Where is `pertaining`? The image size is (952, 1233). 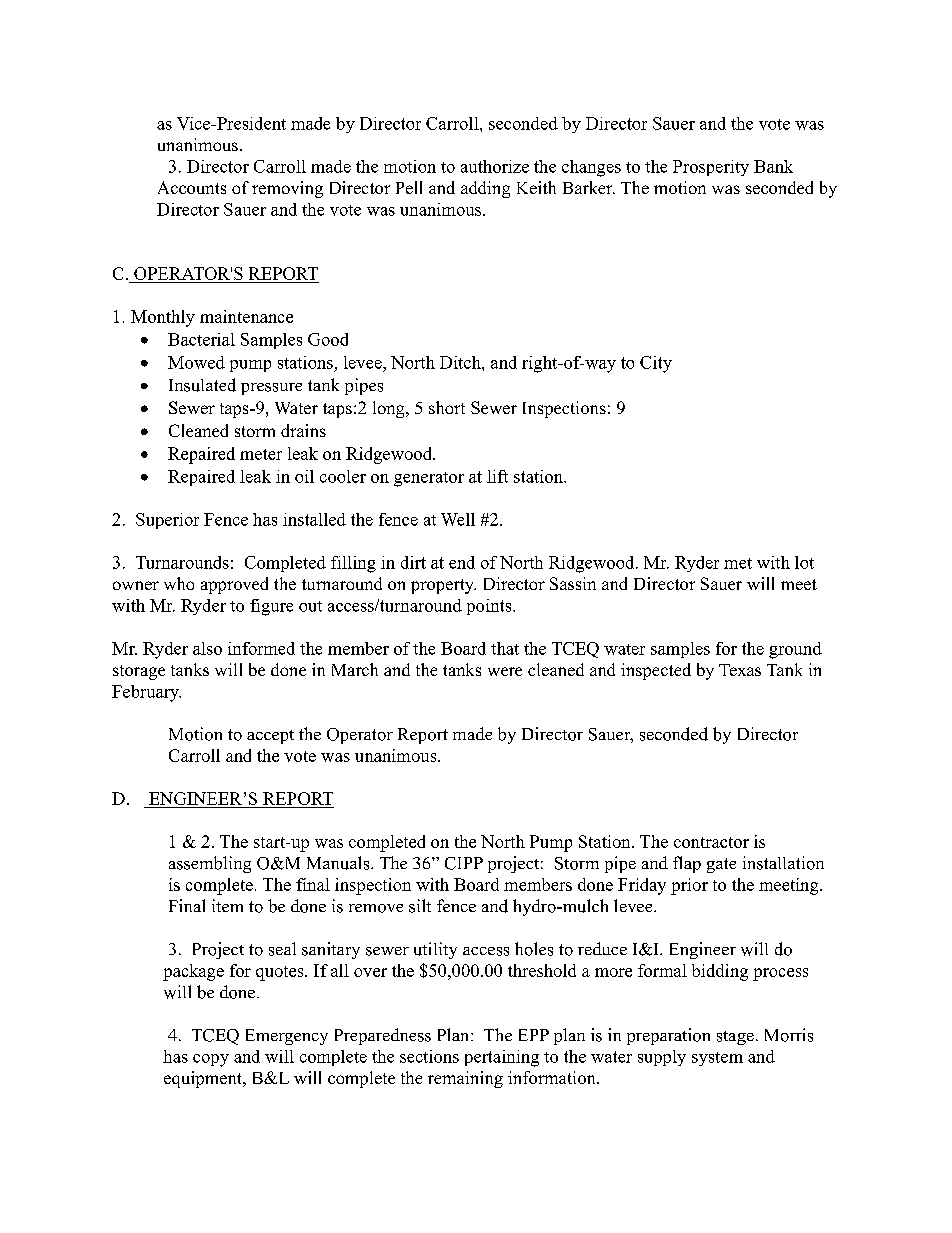 pertaining is located at coordinates (502, 1058).
